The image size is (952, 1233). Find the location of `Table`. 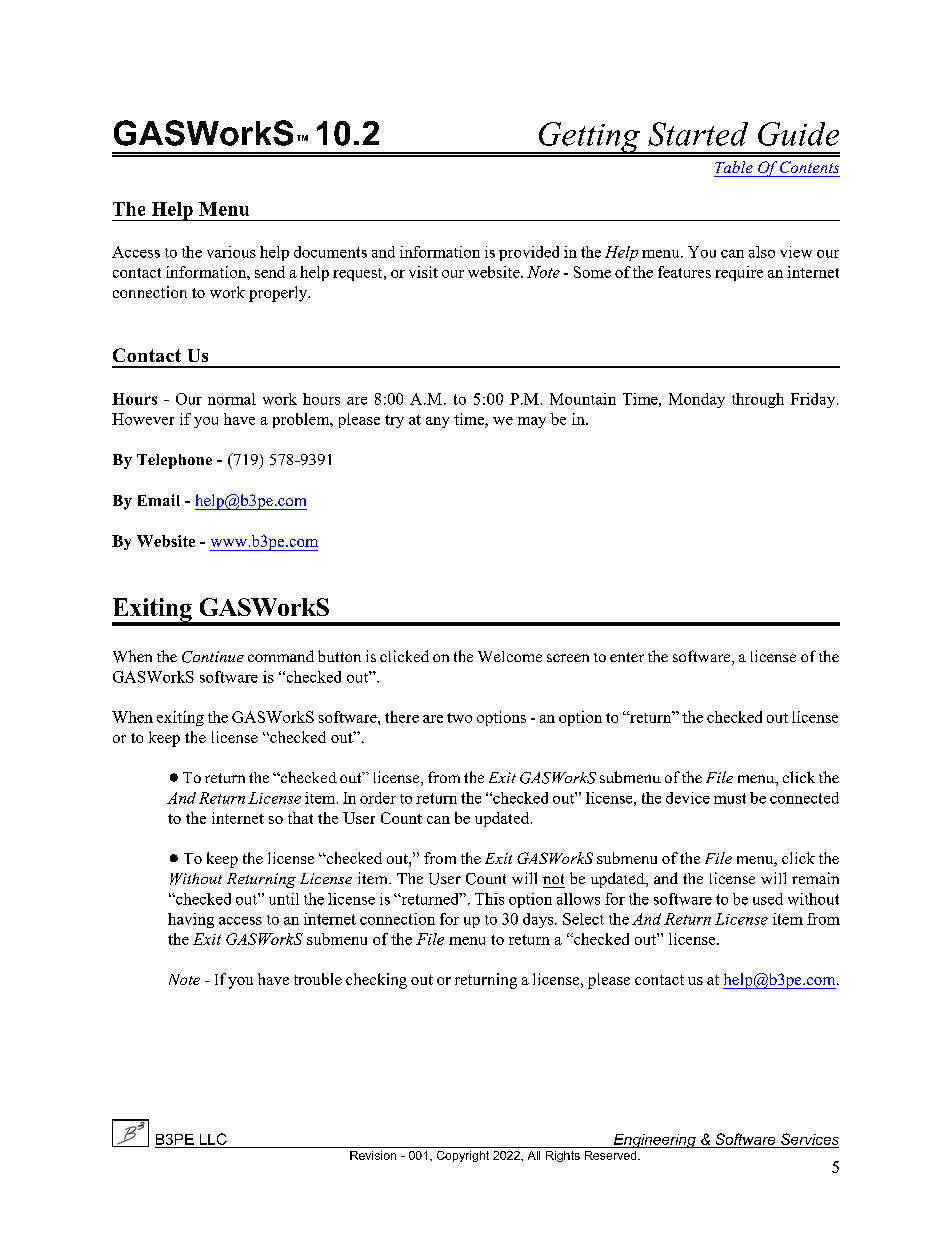

Table is located at coordinates (734, 167).
